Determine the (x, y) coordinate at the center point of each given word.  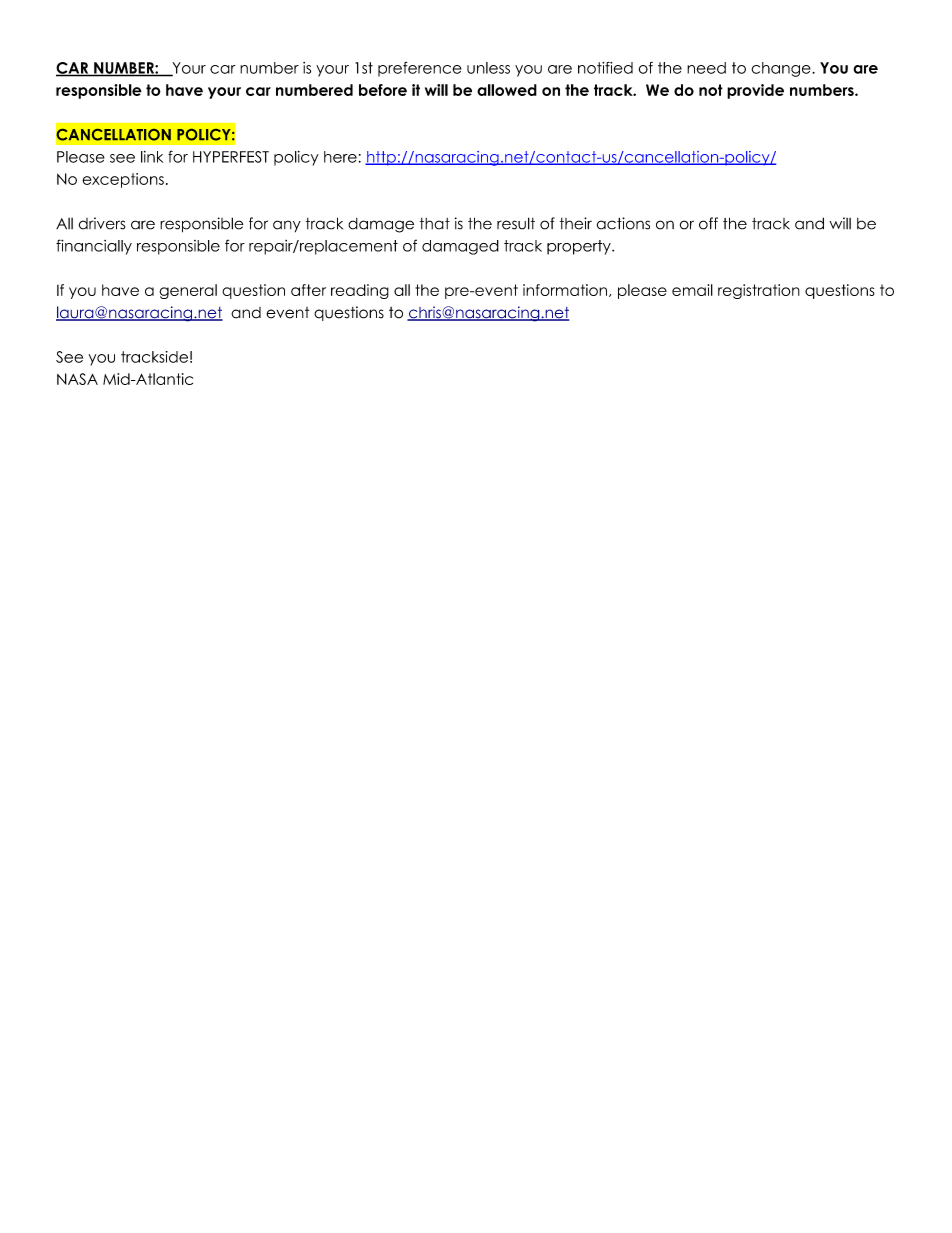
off (708, 223)
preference (420, 69)
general (188, 291)
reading (360, 291)
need (706, 68)
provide (755, 91)
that (435, 224)
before (383, 90)
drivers (102, 223)
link (152, 157)
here (340, 157)
